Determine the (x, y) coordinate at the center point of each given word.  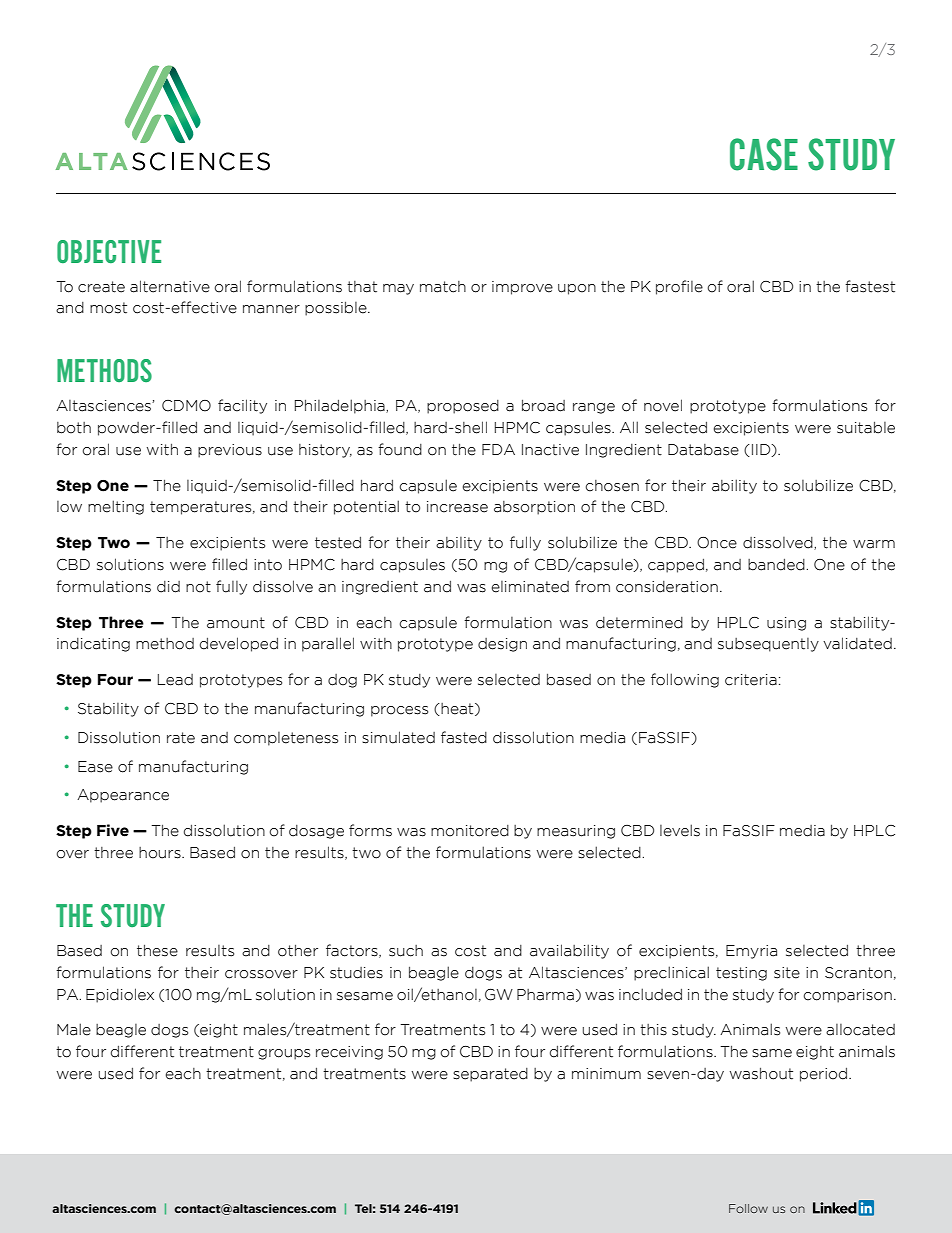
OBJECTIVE (109, 251)
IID (762, 450)
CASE (764, 154)
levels (680, 830)
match (443, 287)
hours (161, 853)
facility (242, 406)
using (786, 624)
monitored (470, 831)
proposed (463, 407)
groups (284, 1054)
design (502, 645)
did (168, 587)
